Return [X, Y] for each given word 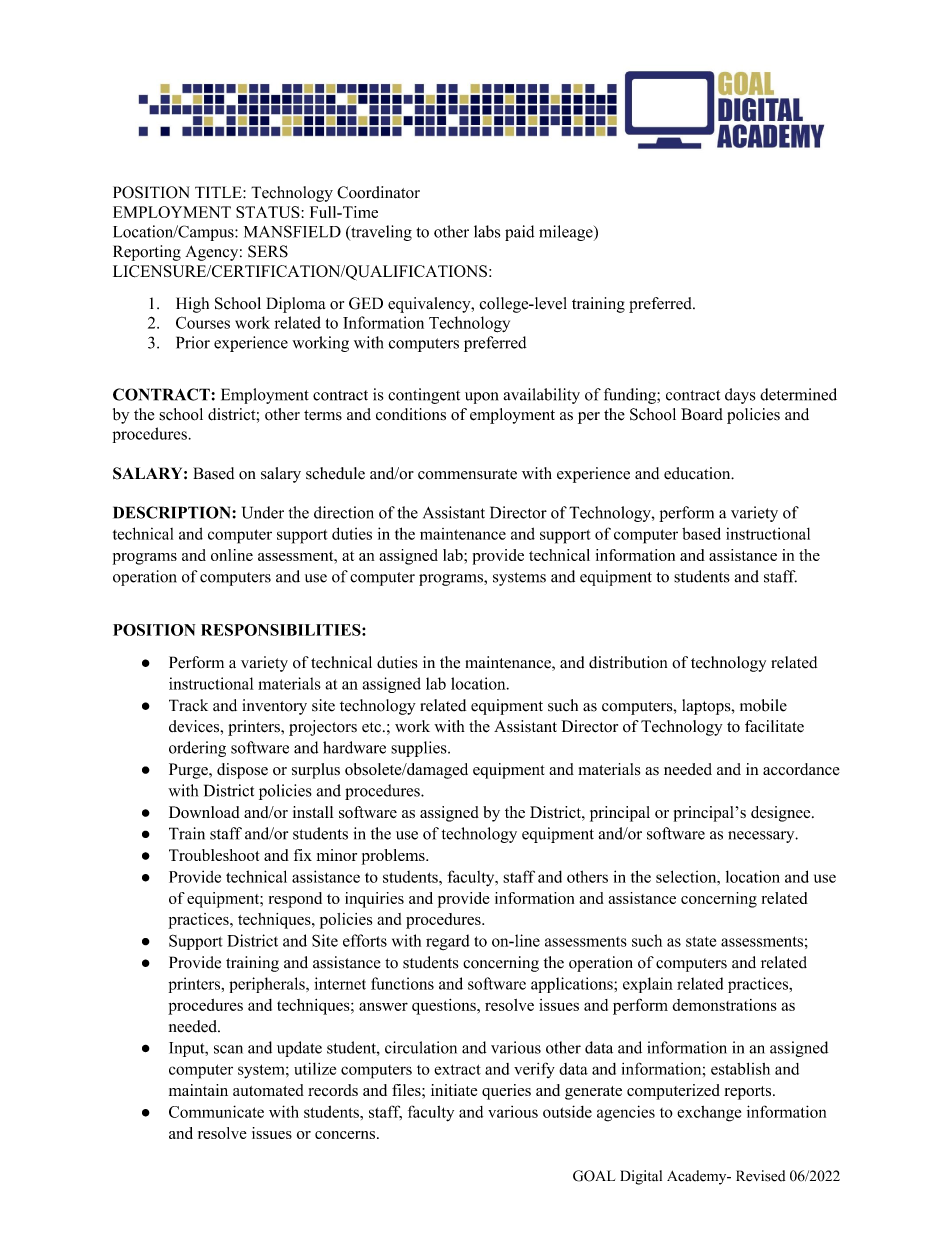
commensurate [467, 474]
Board [702, 414]
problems [394, 857]
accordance [801, 769]
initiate [454, 1090]
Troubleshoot [214, 855]
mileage [567, 233]
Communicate [216, 1111]
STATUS [268, 212]
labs [487, 231]
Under [263, 512]
